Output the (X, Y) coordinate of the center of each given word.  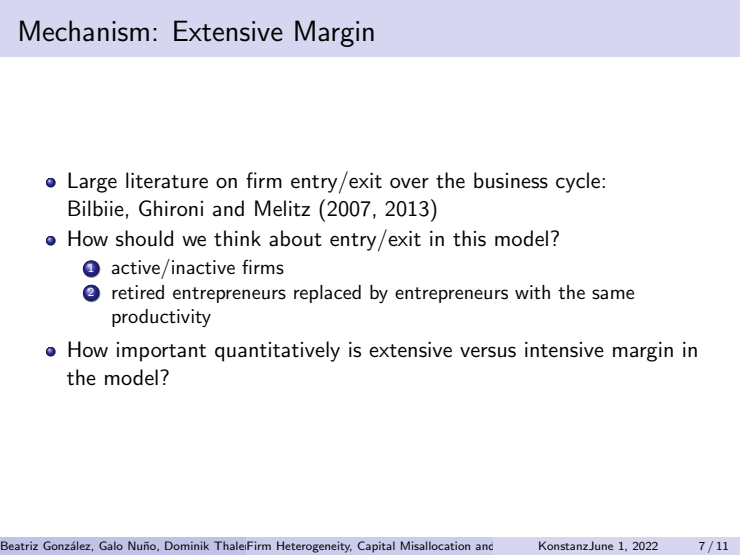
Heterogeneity (314, 547)
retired (138, 292)
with (532, 292)
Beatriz (19, 545)
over (409, 183)
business (511, 180)
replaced (327, 294)
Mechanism (84, 31)
